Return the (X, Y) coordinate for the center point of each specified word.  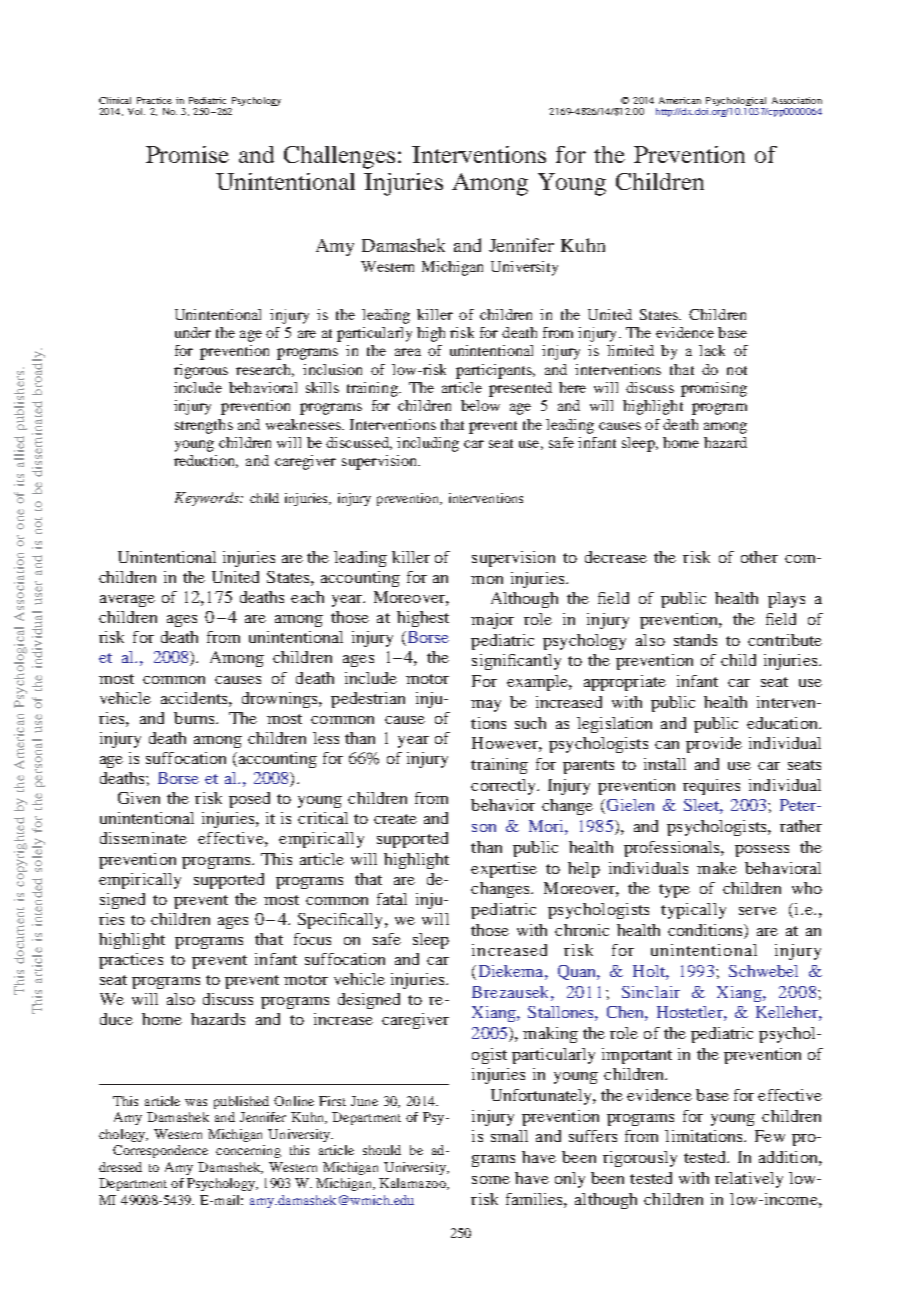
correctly (504, 787)
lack (712, 350)
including (428, 444)
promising (714, 389)
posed (249, 800)
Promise (187, 154)
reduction (206, 461)
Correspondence (160, 1151)
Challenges (341, 157)
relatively (749, 1180)
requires (711, 787)
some (491, 1180)
